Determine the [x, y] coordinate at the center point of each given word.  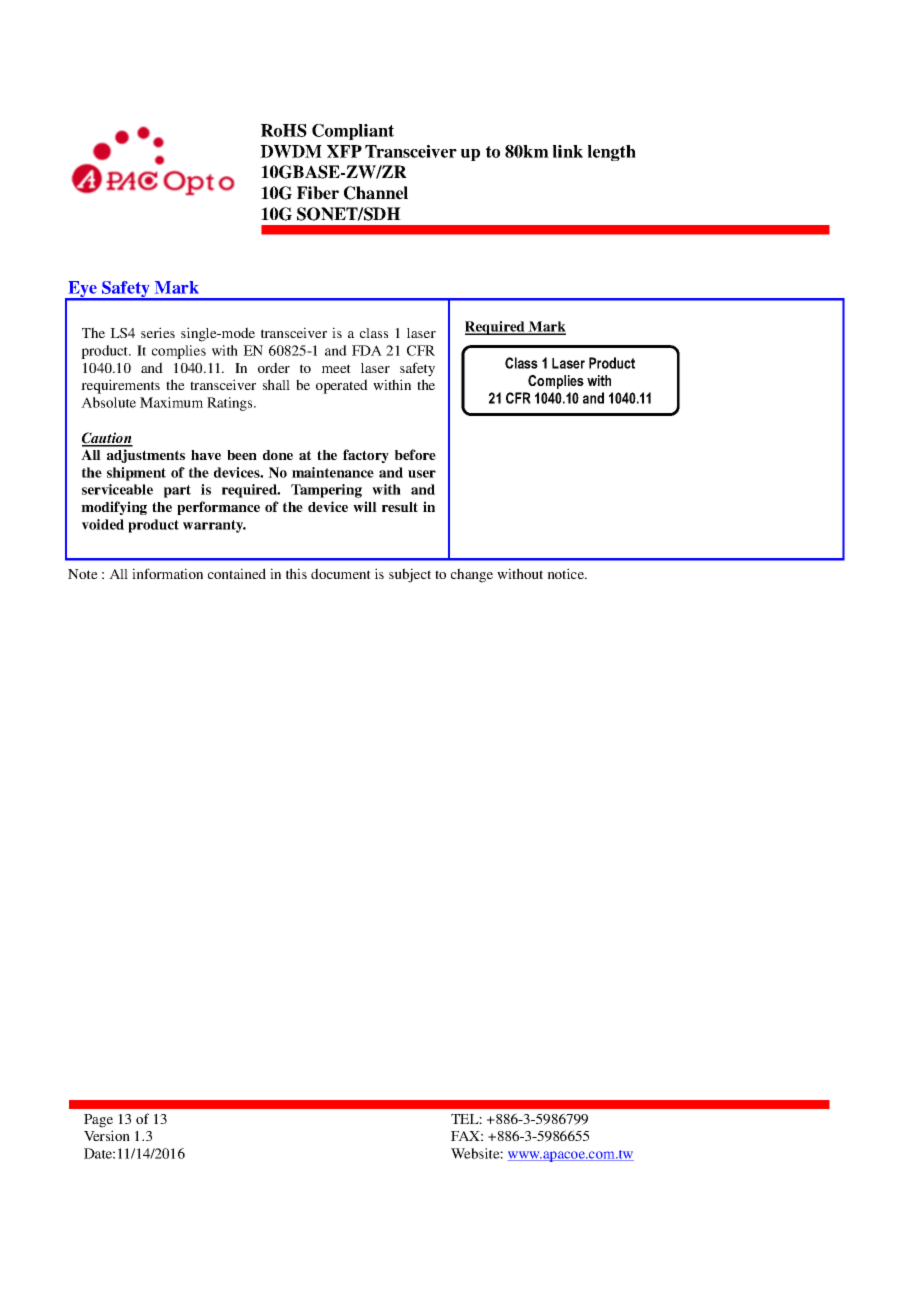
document [341, 573]
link [568, 151]
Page [98, 1121]
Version [107, 1135]
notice [567, 573]
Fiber [318, 193]
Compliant [353, 132]
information [167, 573]
